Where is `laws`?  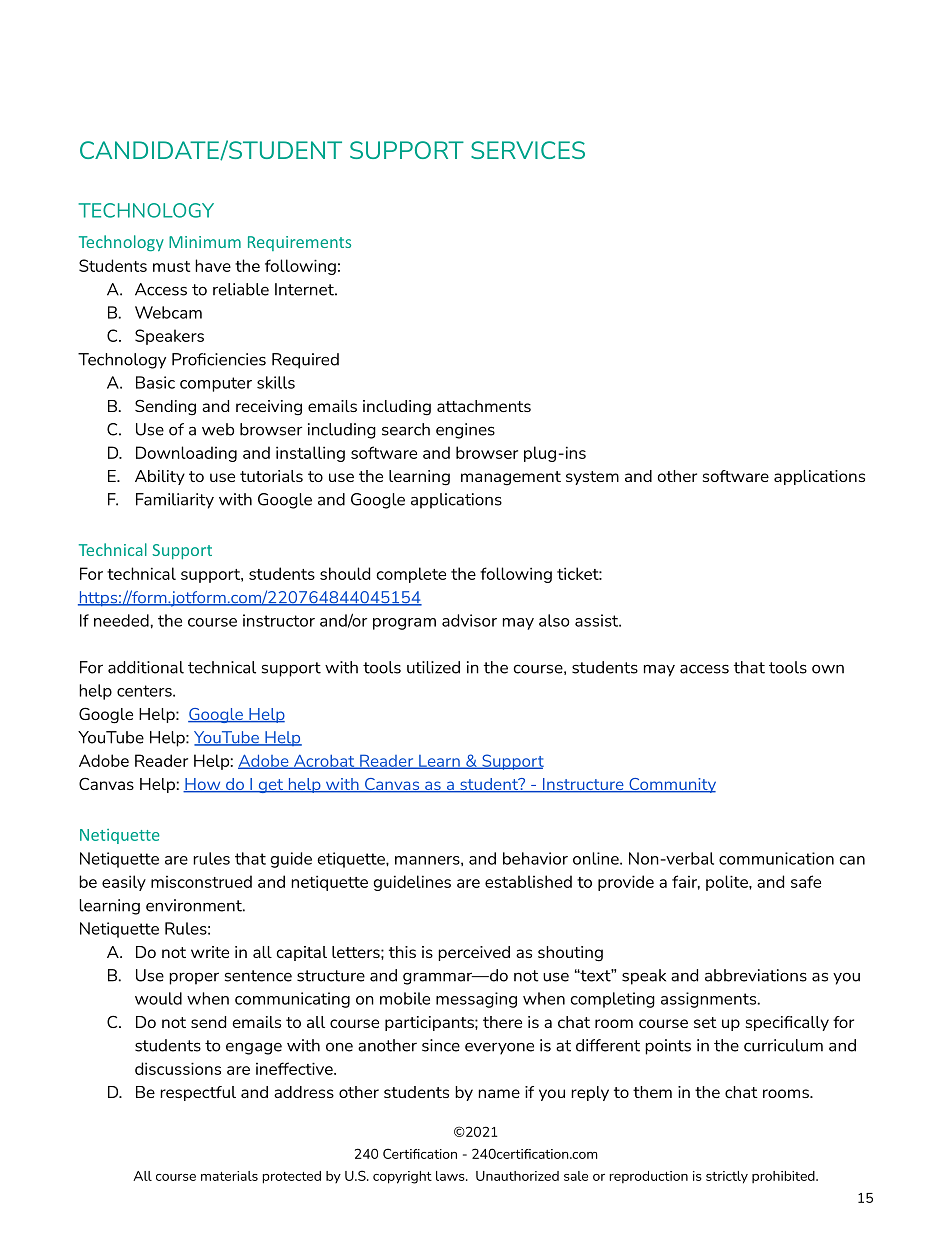 laws is located at coordinates (451, 1176).
